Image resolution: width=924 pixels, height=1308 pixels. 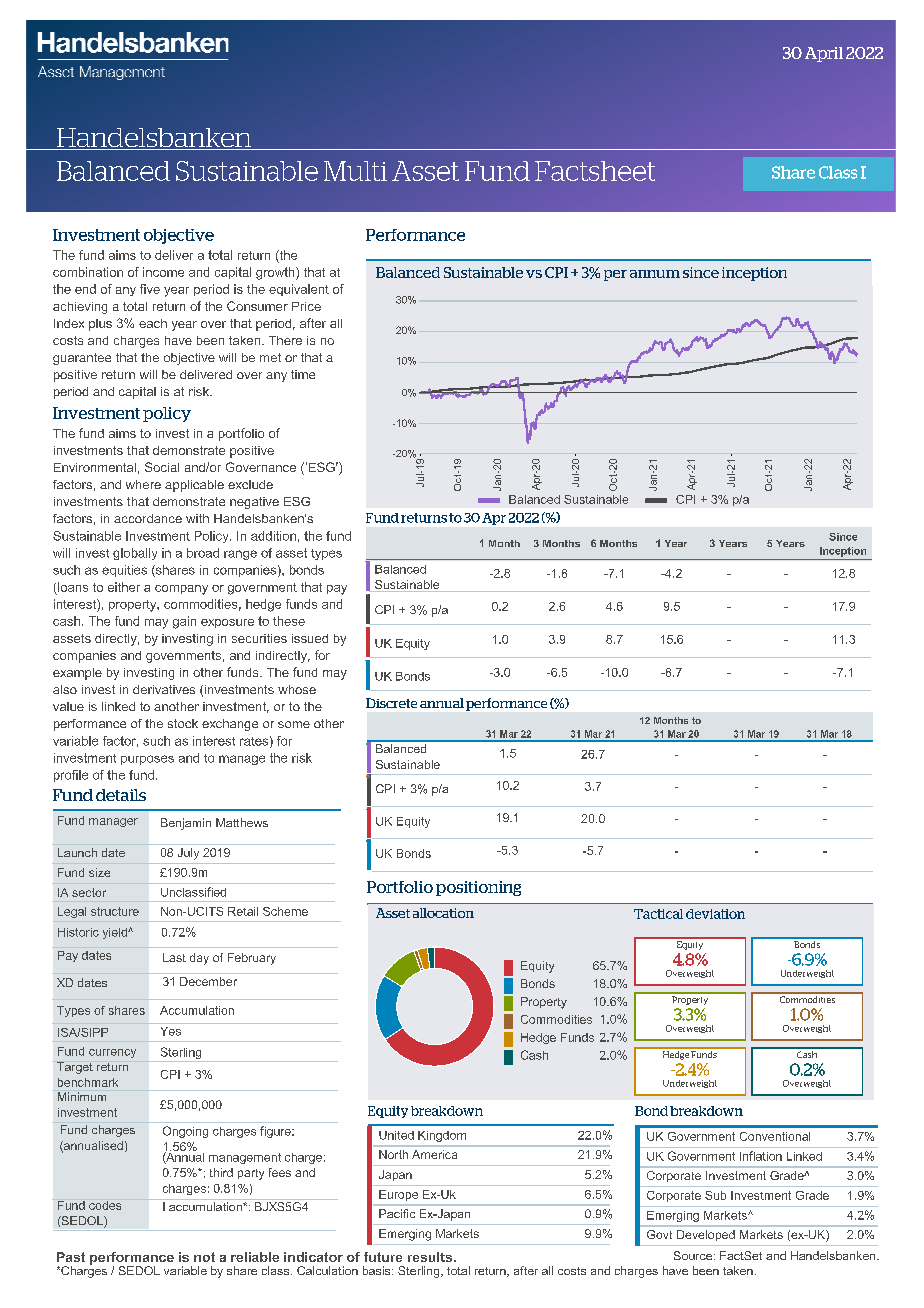 I want to click on Discrete, so click(x=391, y=703).
